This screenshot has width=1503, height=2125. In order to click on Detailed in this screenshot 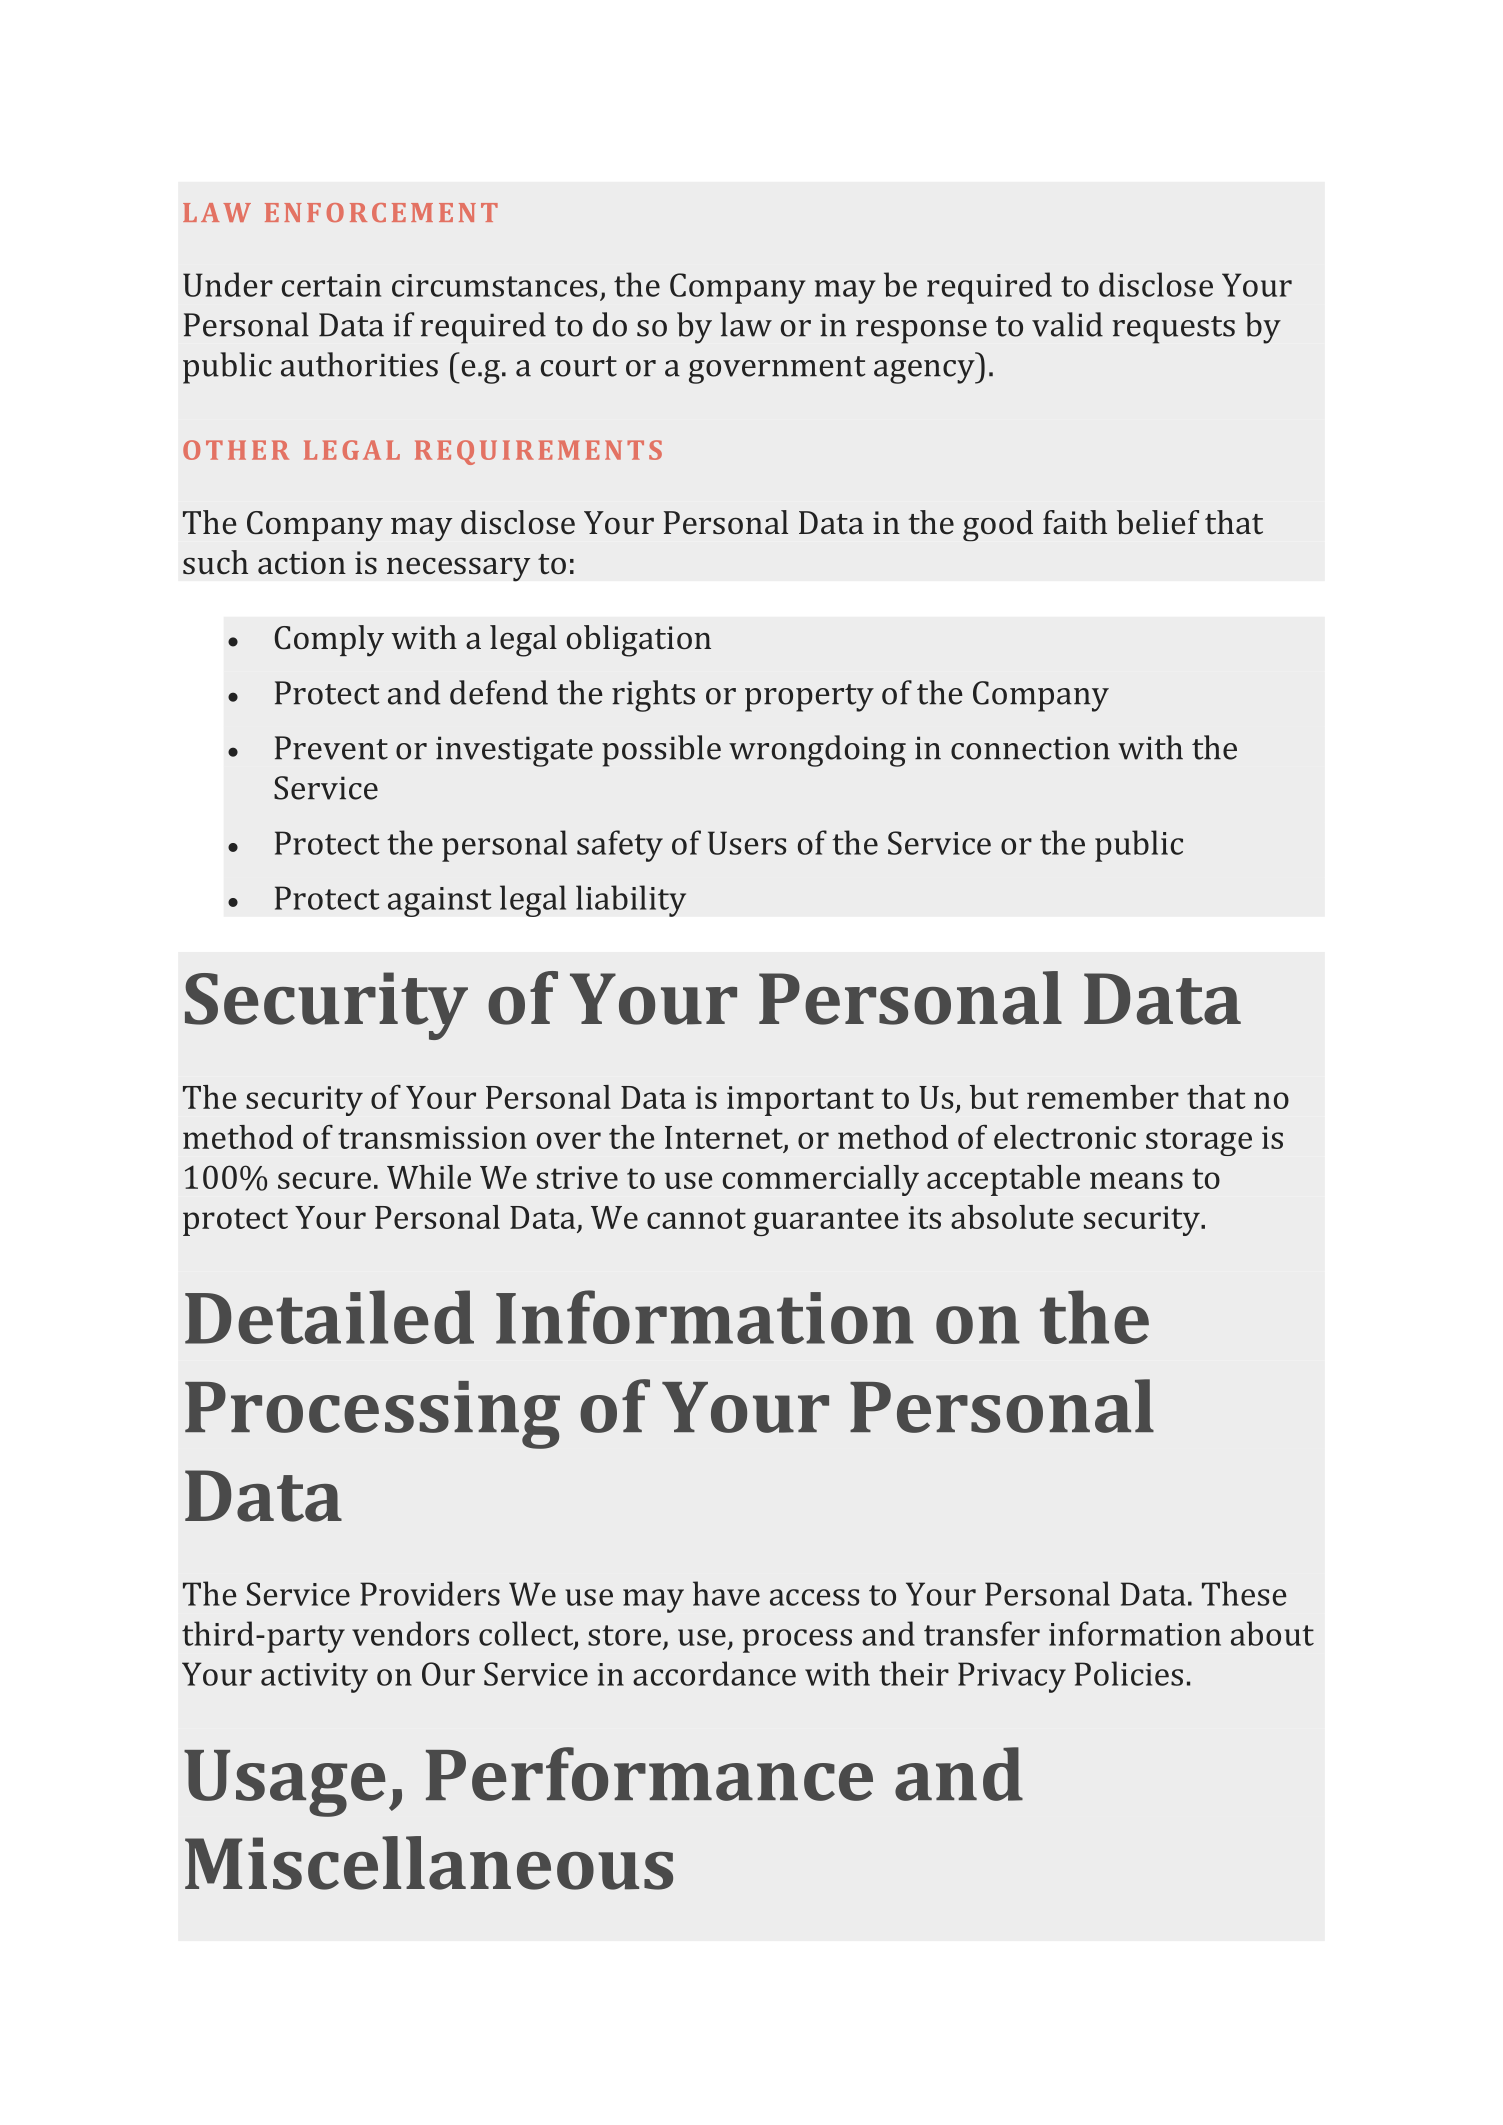, I will do `click(329, 1317)`.
